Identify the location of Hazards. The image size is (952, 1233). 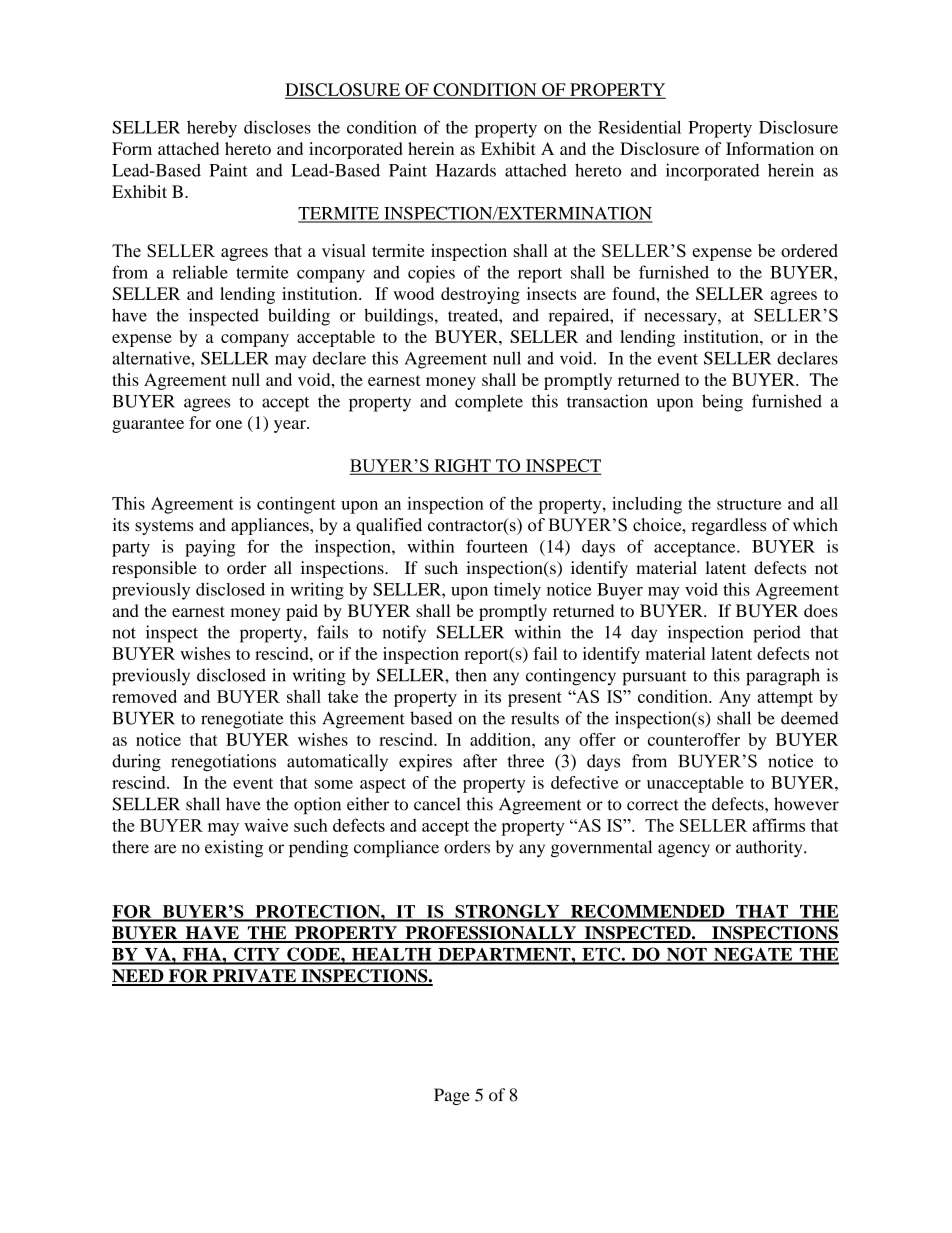
(466, 170).
